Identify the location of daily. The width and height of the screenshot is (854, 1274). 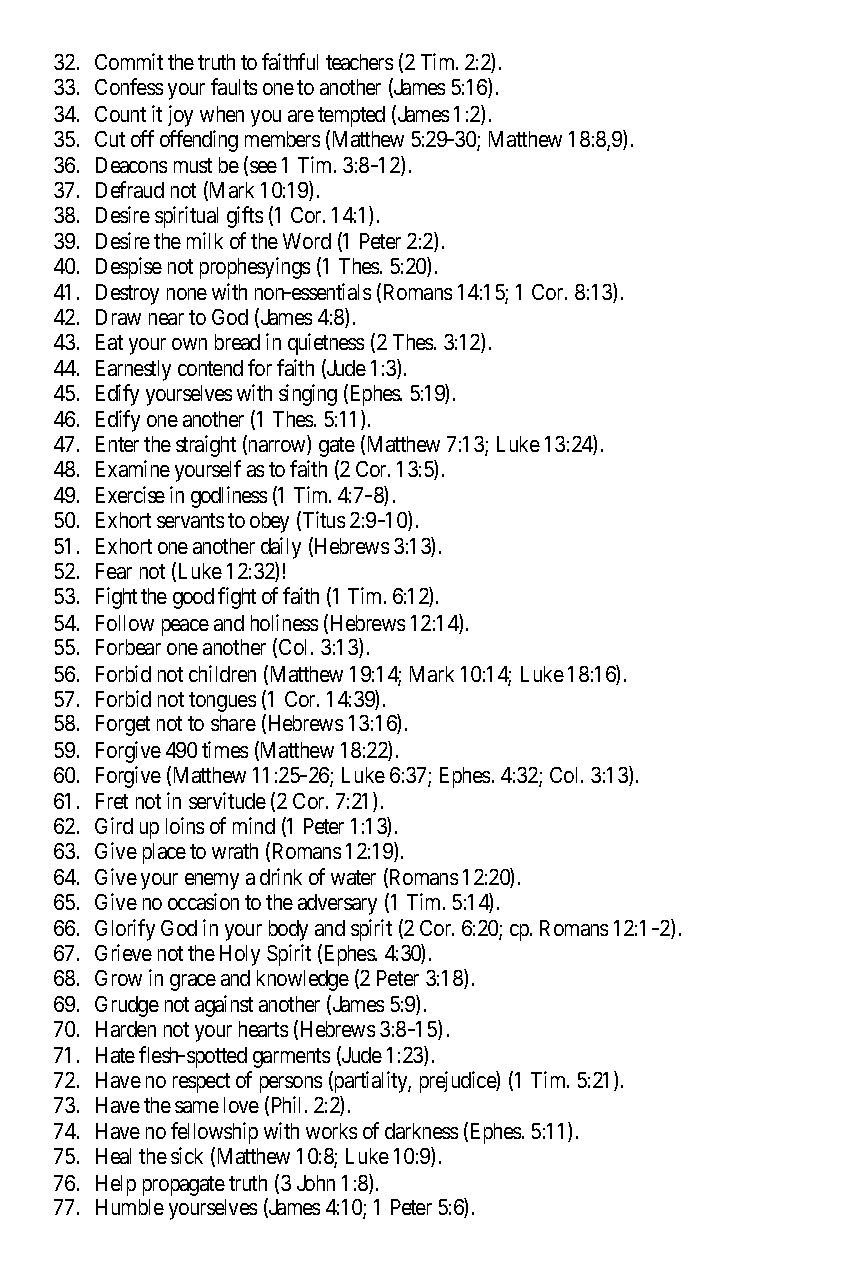
(281, 548).
